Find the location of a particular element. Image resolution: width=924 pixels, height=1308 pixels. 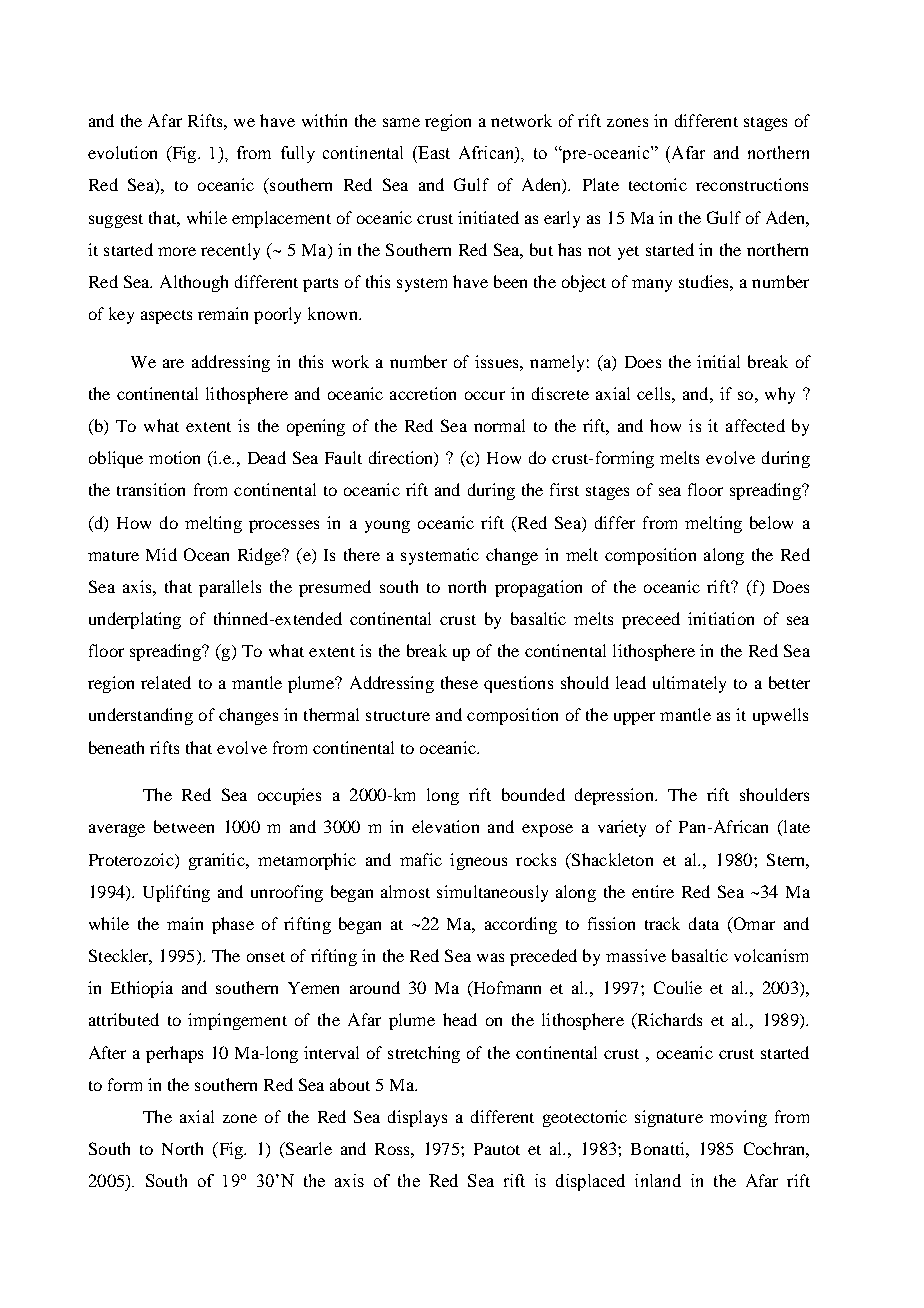

initial is located at coordinates (718, 361).
